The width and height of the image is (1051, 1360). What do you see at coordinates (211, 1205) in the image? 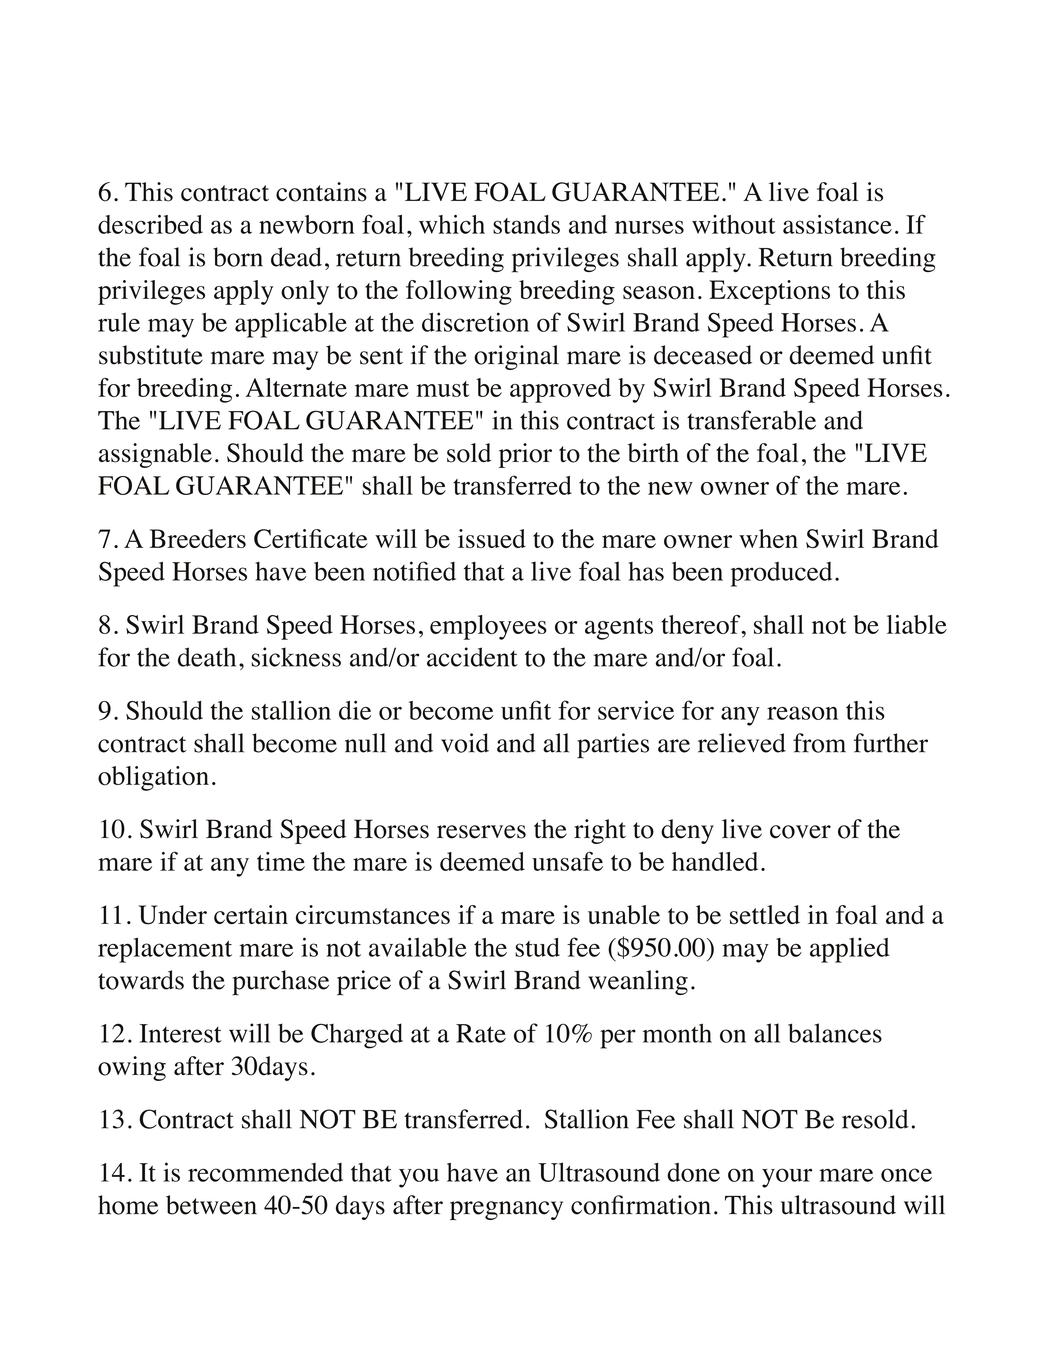
I see `between` at bounding box center [211, 1205].
